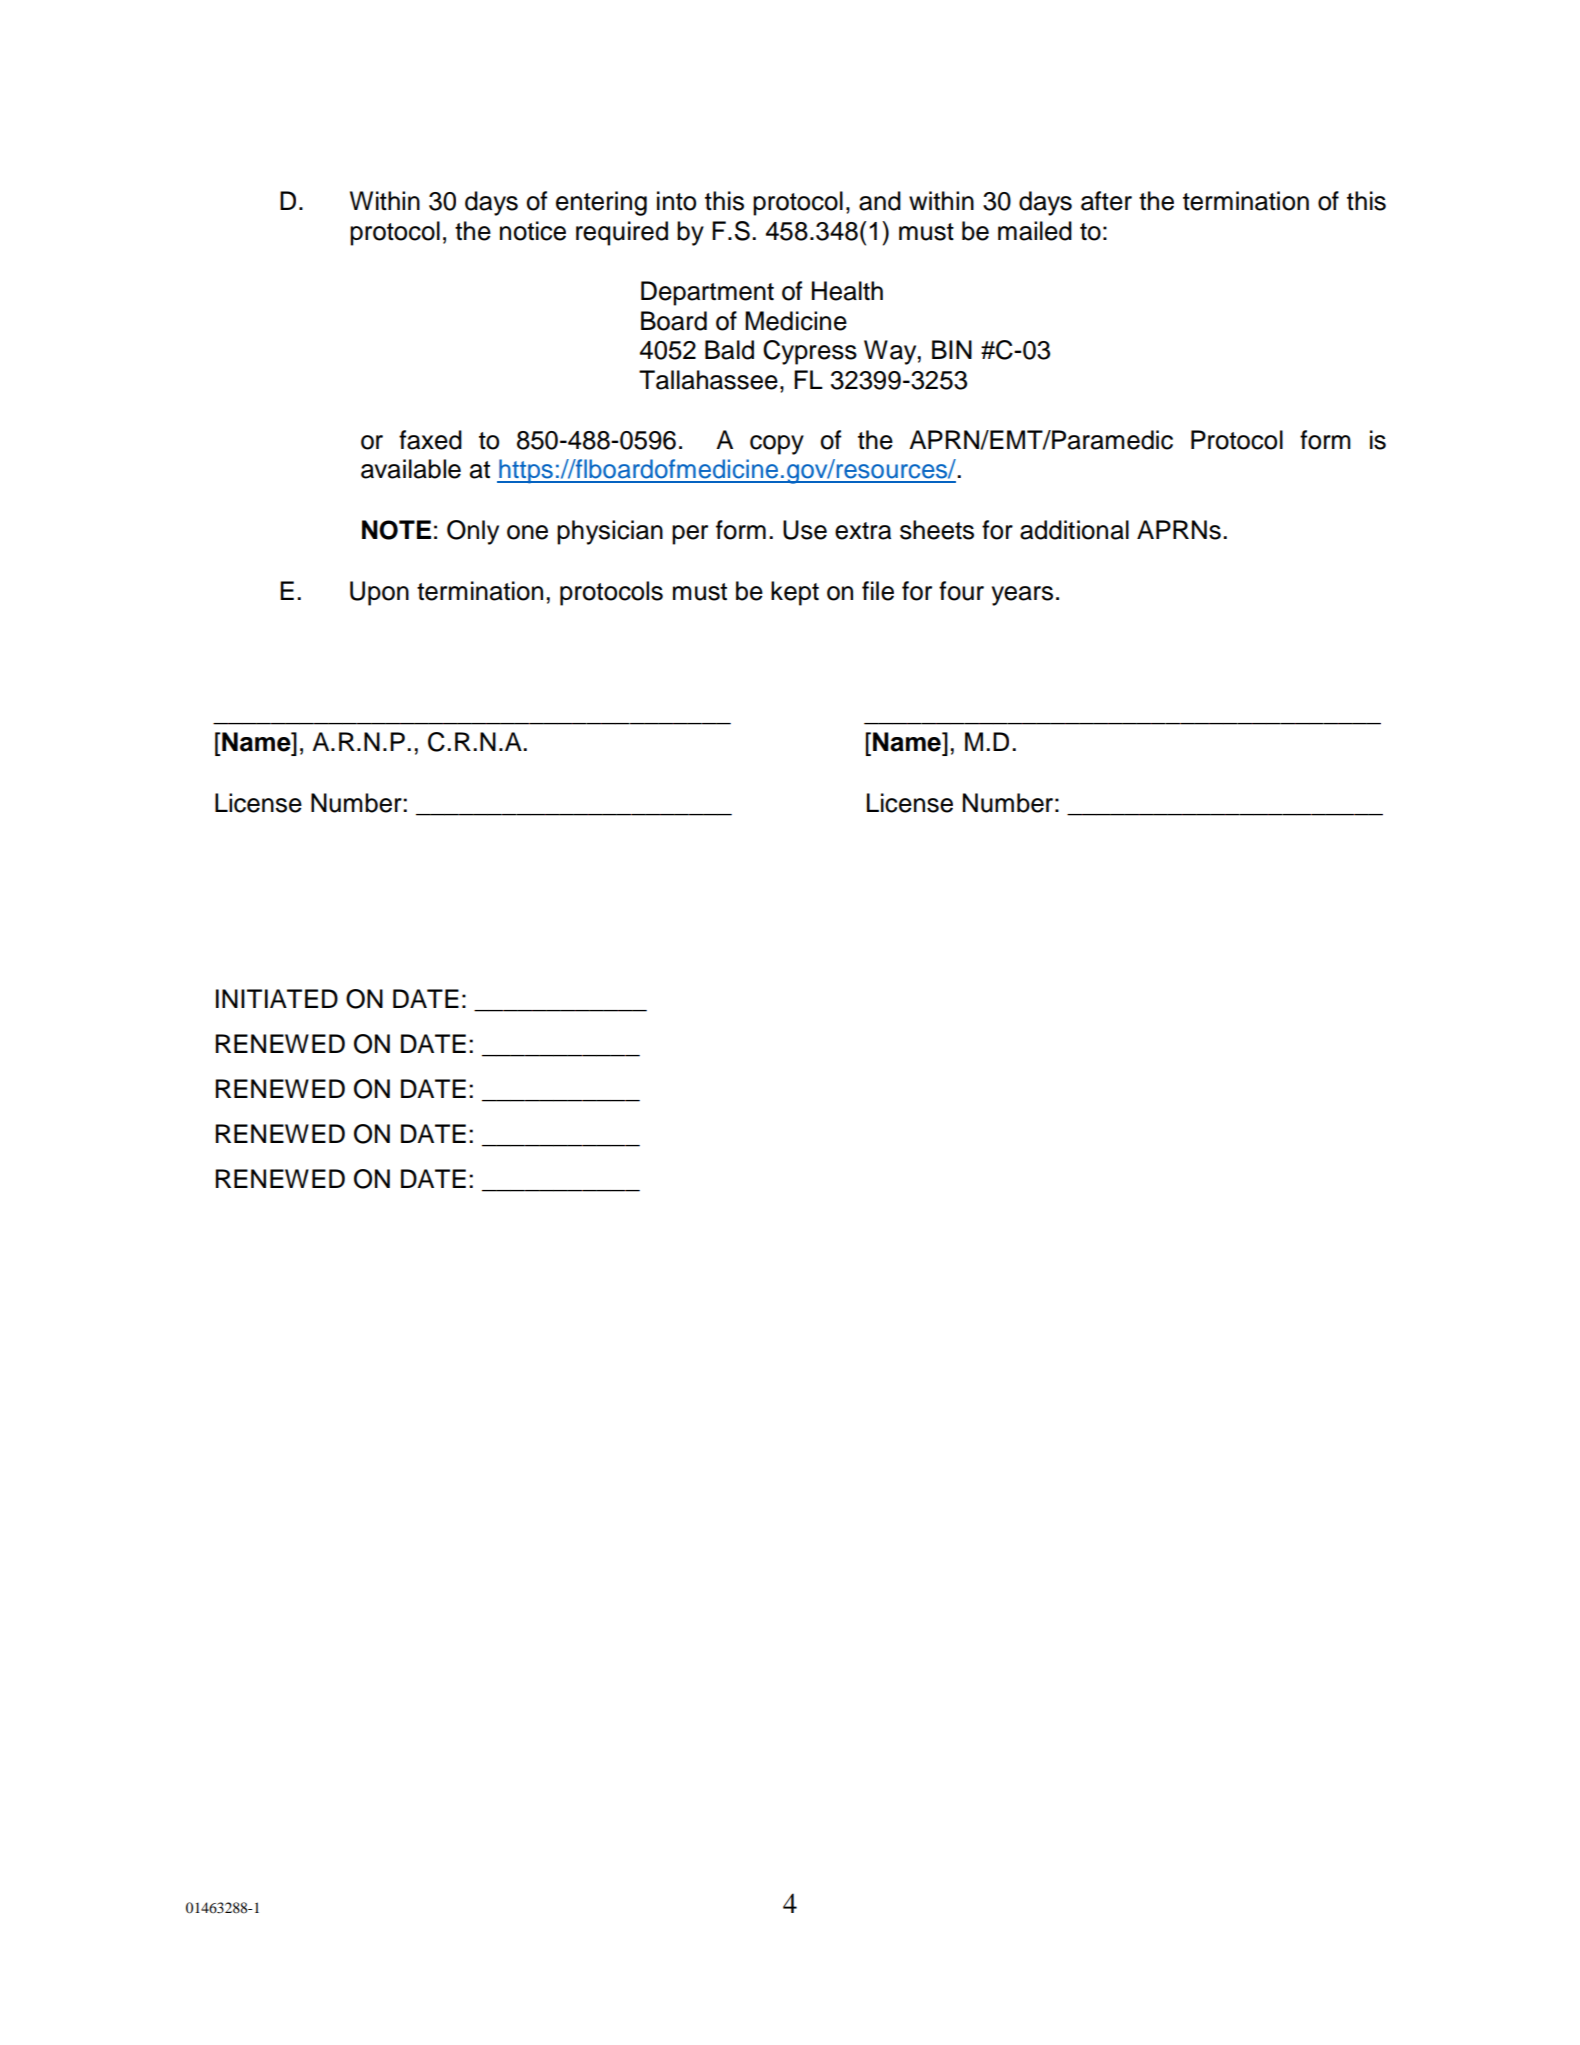 The width and height of the document is (1580, 2045). Describe the element at coordinates (1035, 231) in the document. I see `mailed` at that location.
